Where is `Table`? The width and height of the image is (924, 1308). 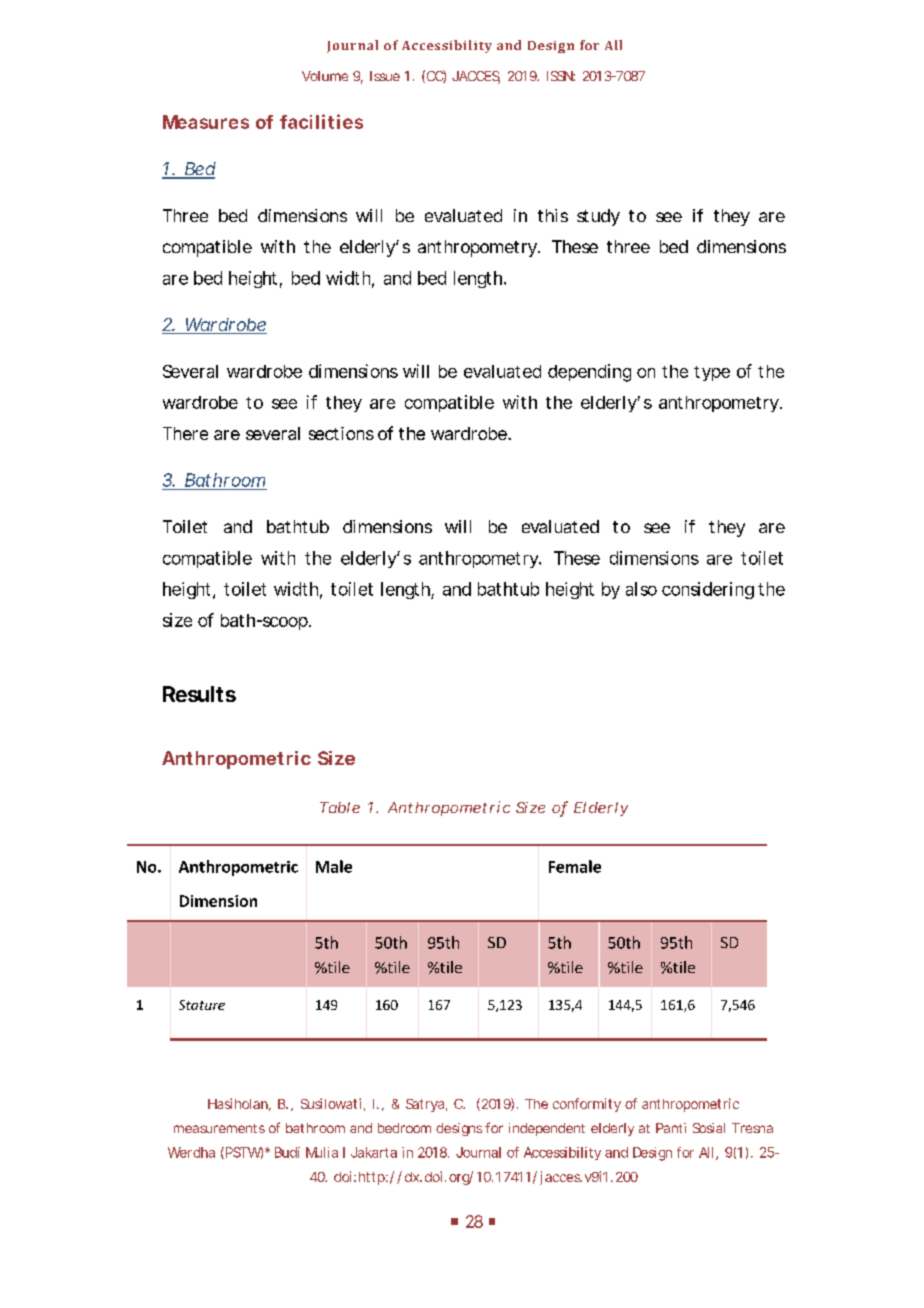
Table is located at coordinates (340, 807).
